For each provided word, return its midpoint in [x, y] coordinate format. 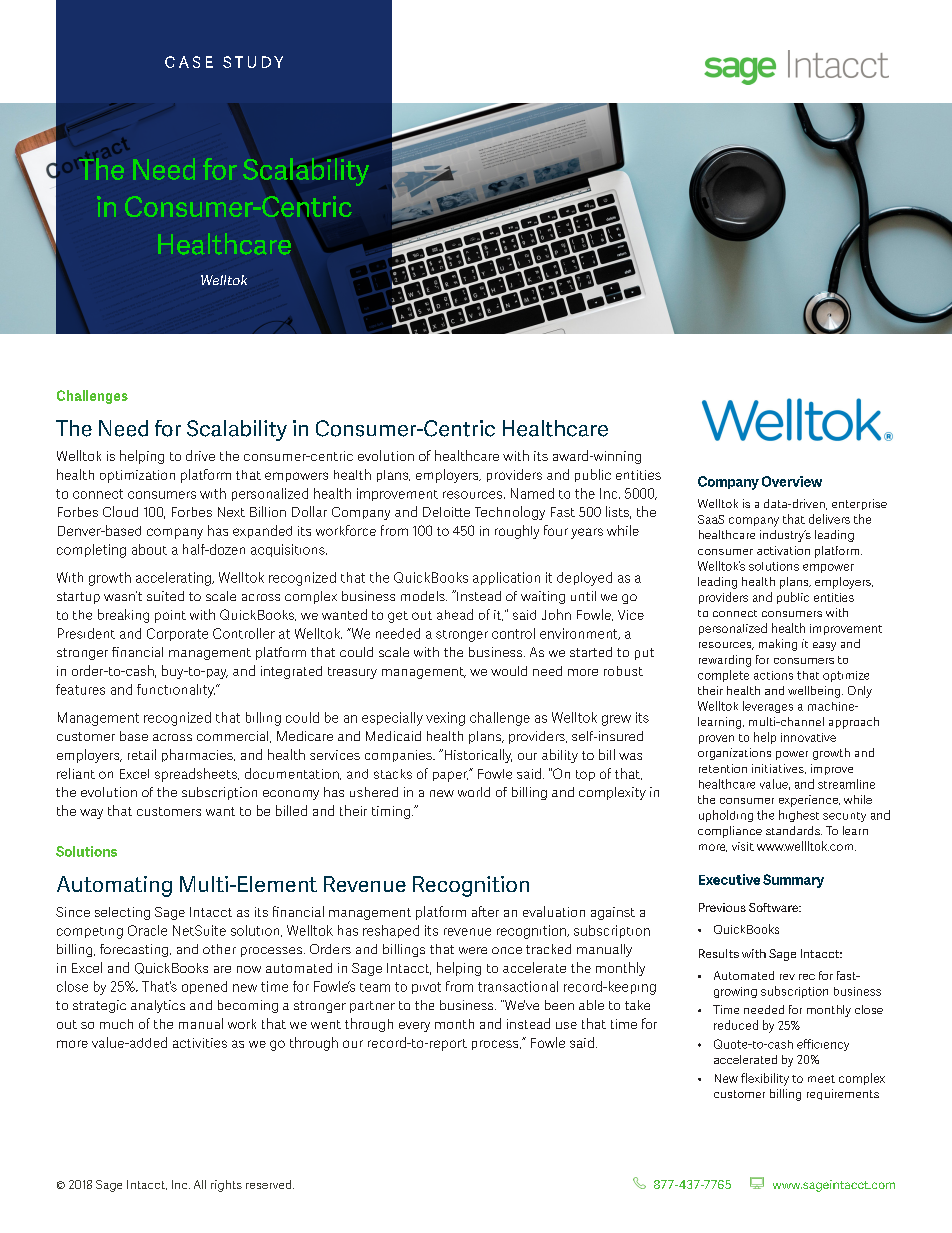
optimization [137, 476]
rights [226, 1186]
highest [799, 816]
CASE [189, 62]
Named [532, 493]
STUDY [253, 62]
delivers [829, 519]
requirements [843, 1094]
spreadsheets [197, 775]
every [414, 1027]
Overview [792, 481]
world [474, 792]
